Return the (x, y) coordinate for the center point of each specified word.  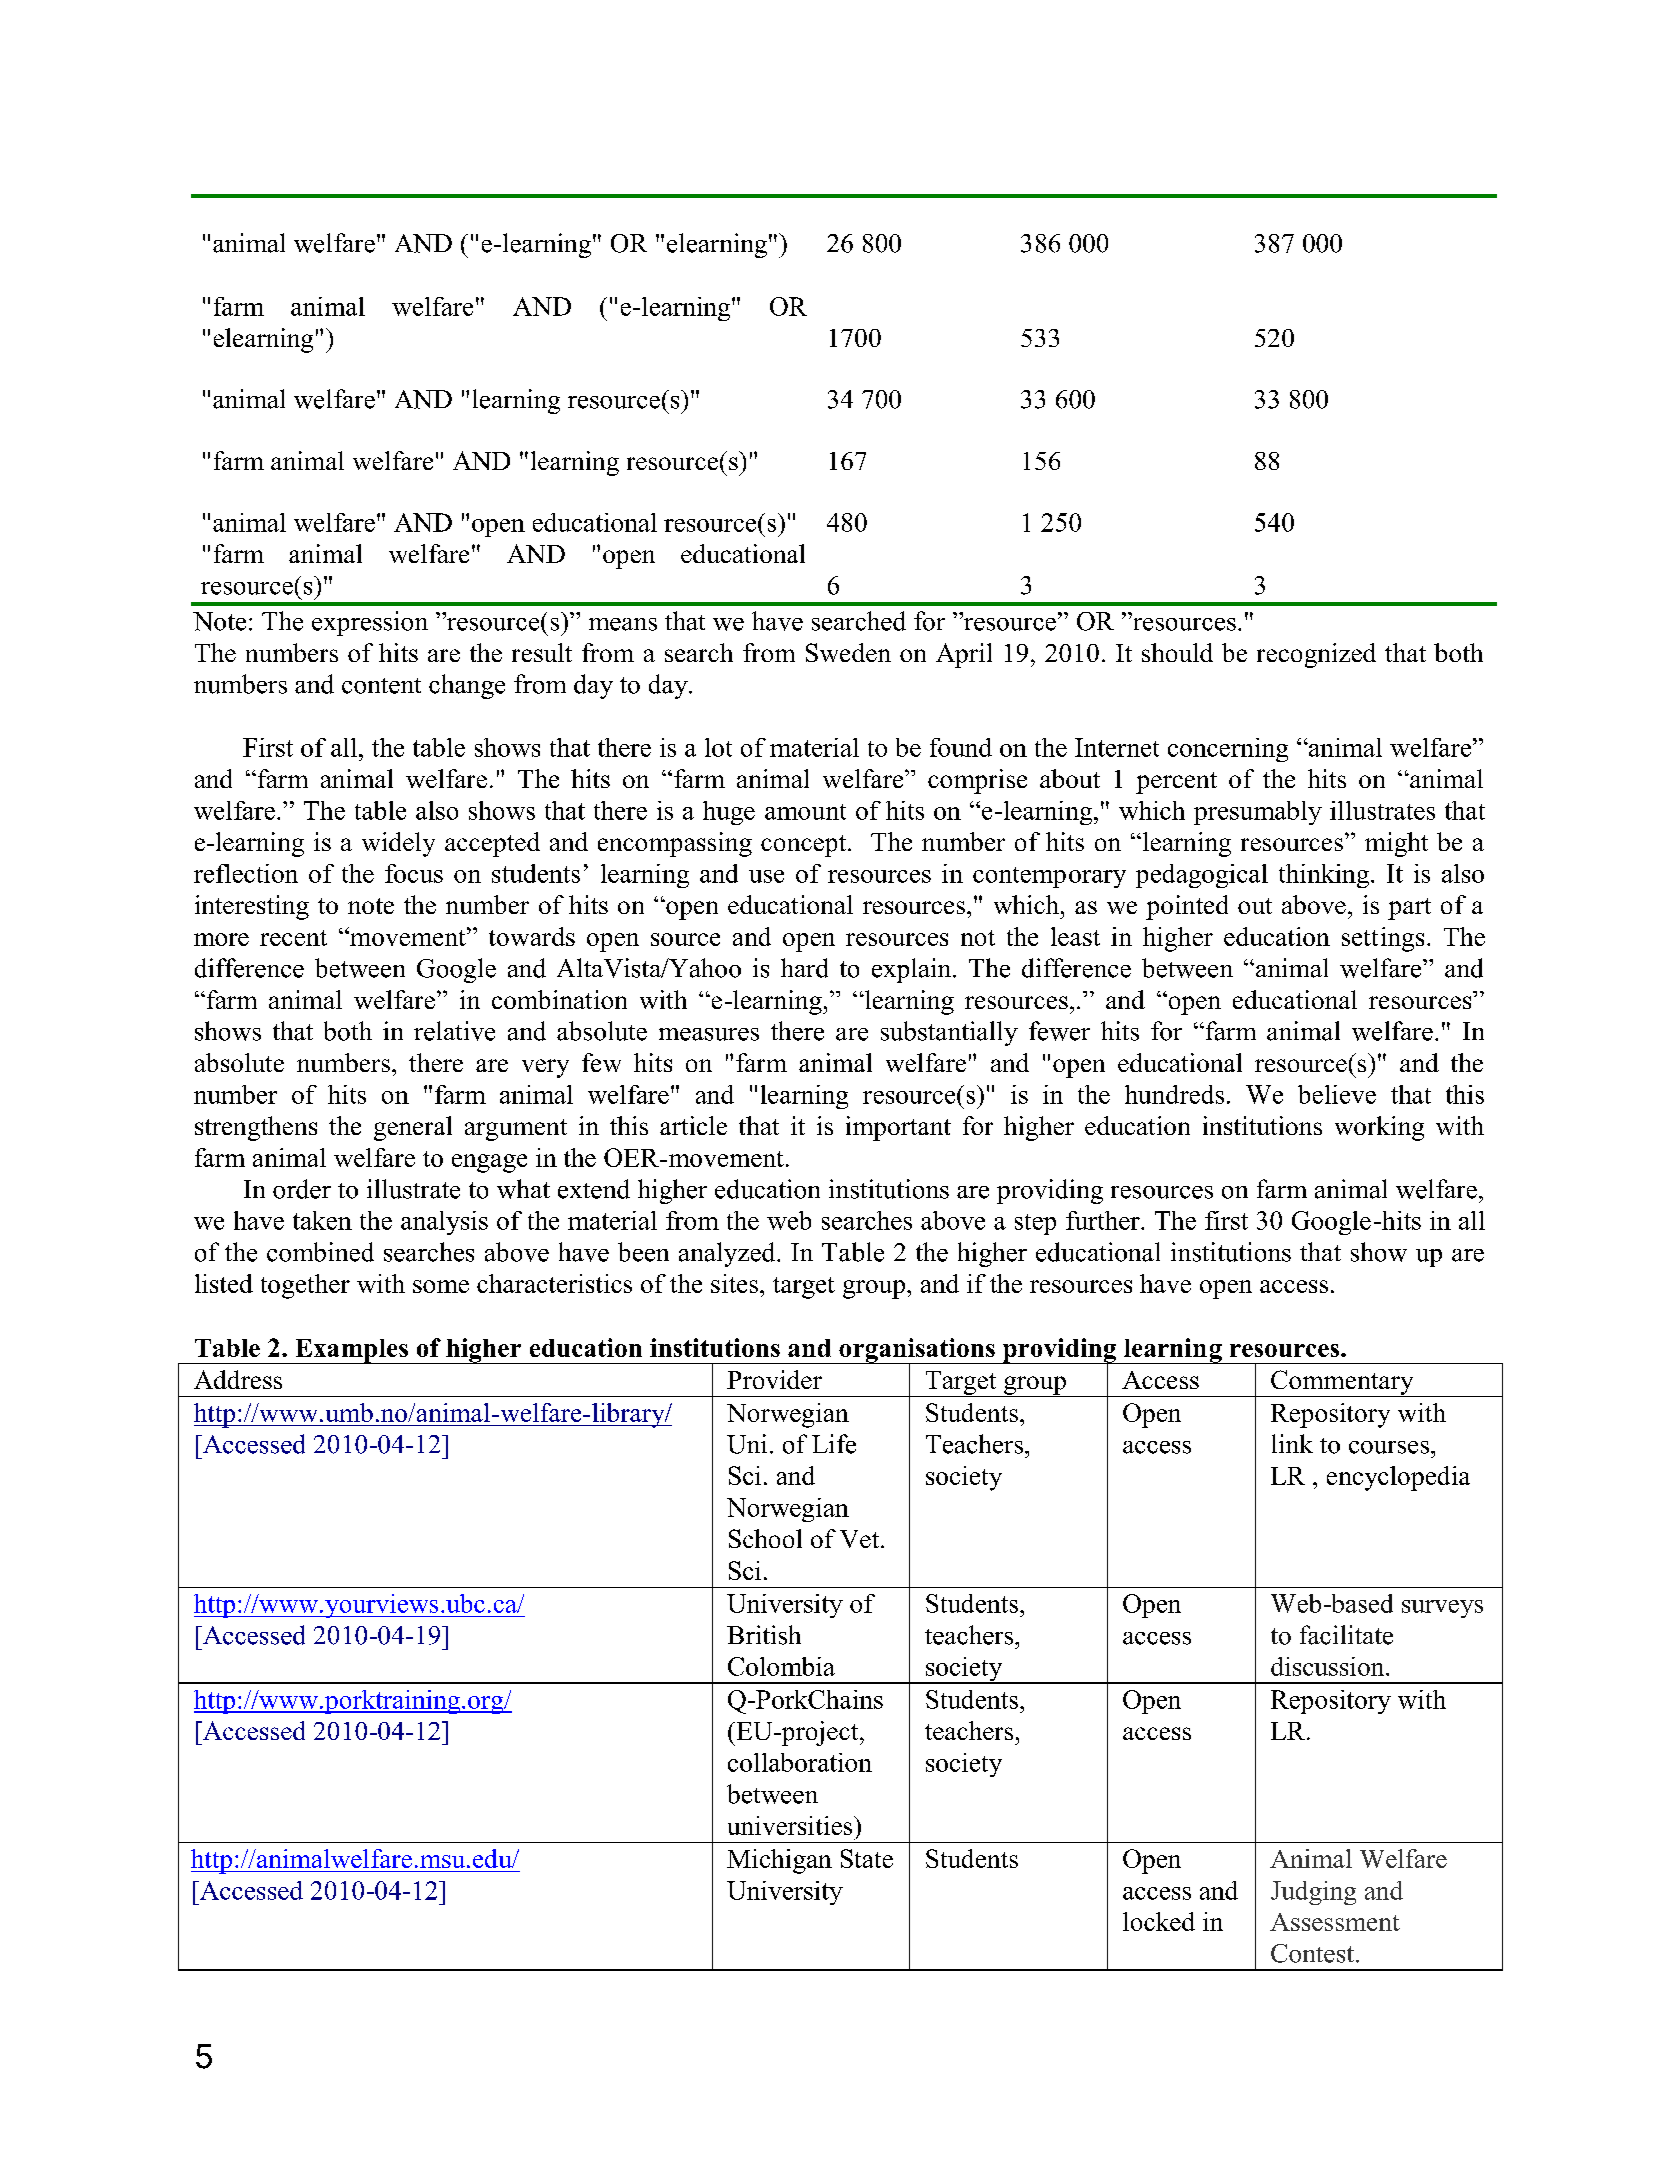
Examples (351, 1351)
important (898, 1128)
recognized (1316, 655)
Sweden (848, 652)
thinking (1325, 876)
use (766, 876)
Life (834, 1444)
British (764, 1635)
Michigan (779, 1861)
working (1379, 1128)
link (1292, 1443)
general (413, 1128)
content (381, 686)
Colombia (781, 1666)
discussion (1329, 1666)
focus (414, 873)
